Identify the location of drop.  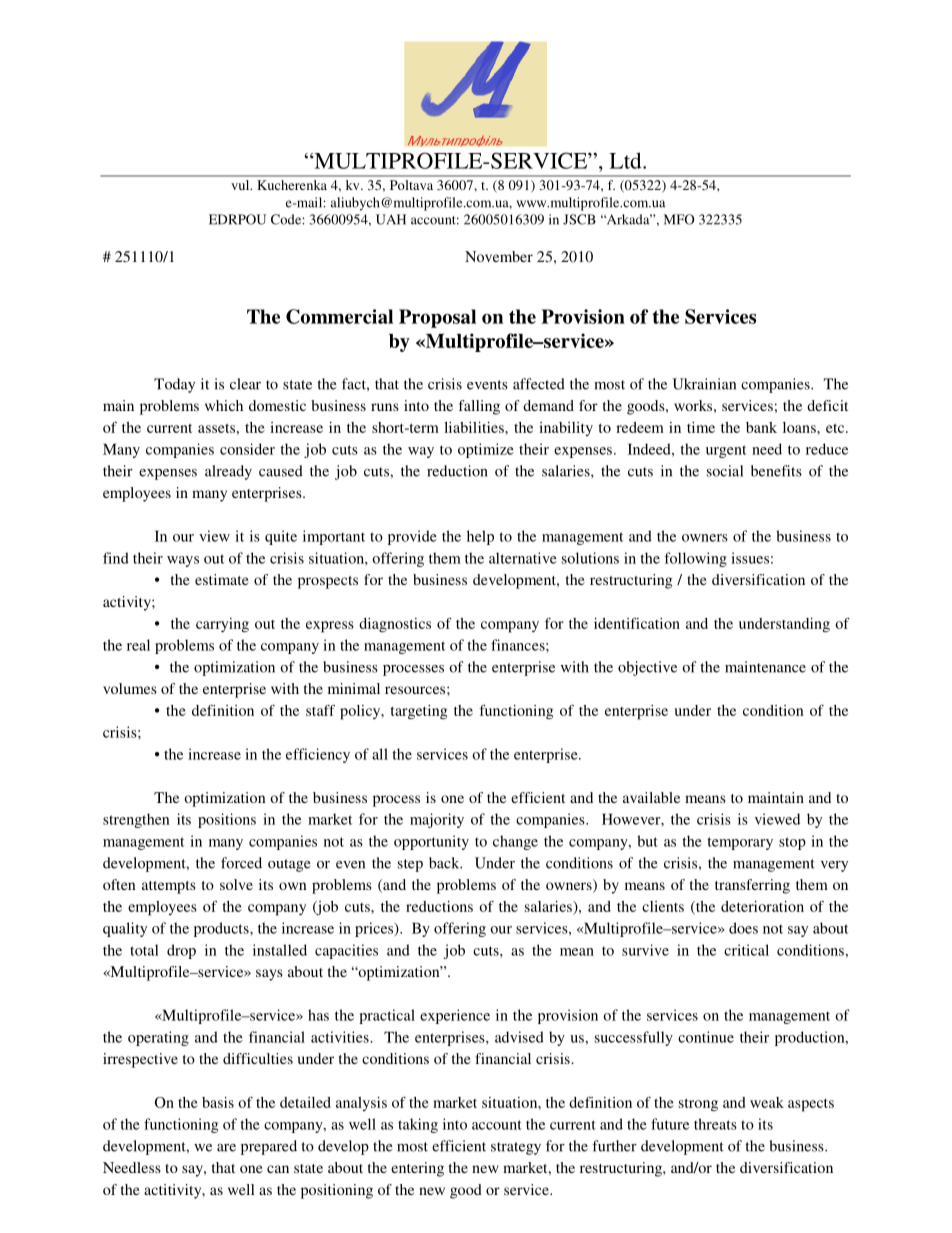
(181, 951).
